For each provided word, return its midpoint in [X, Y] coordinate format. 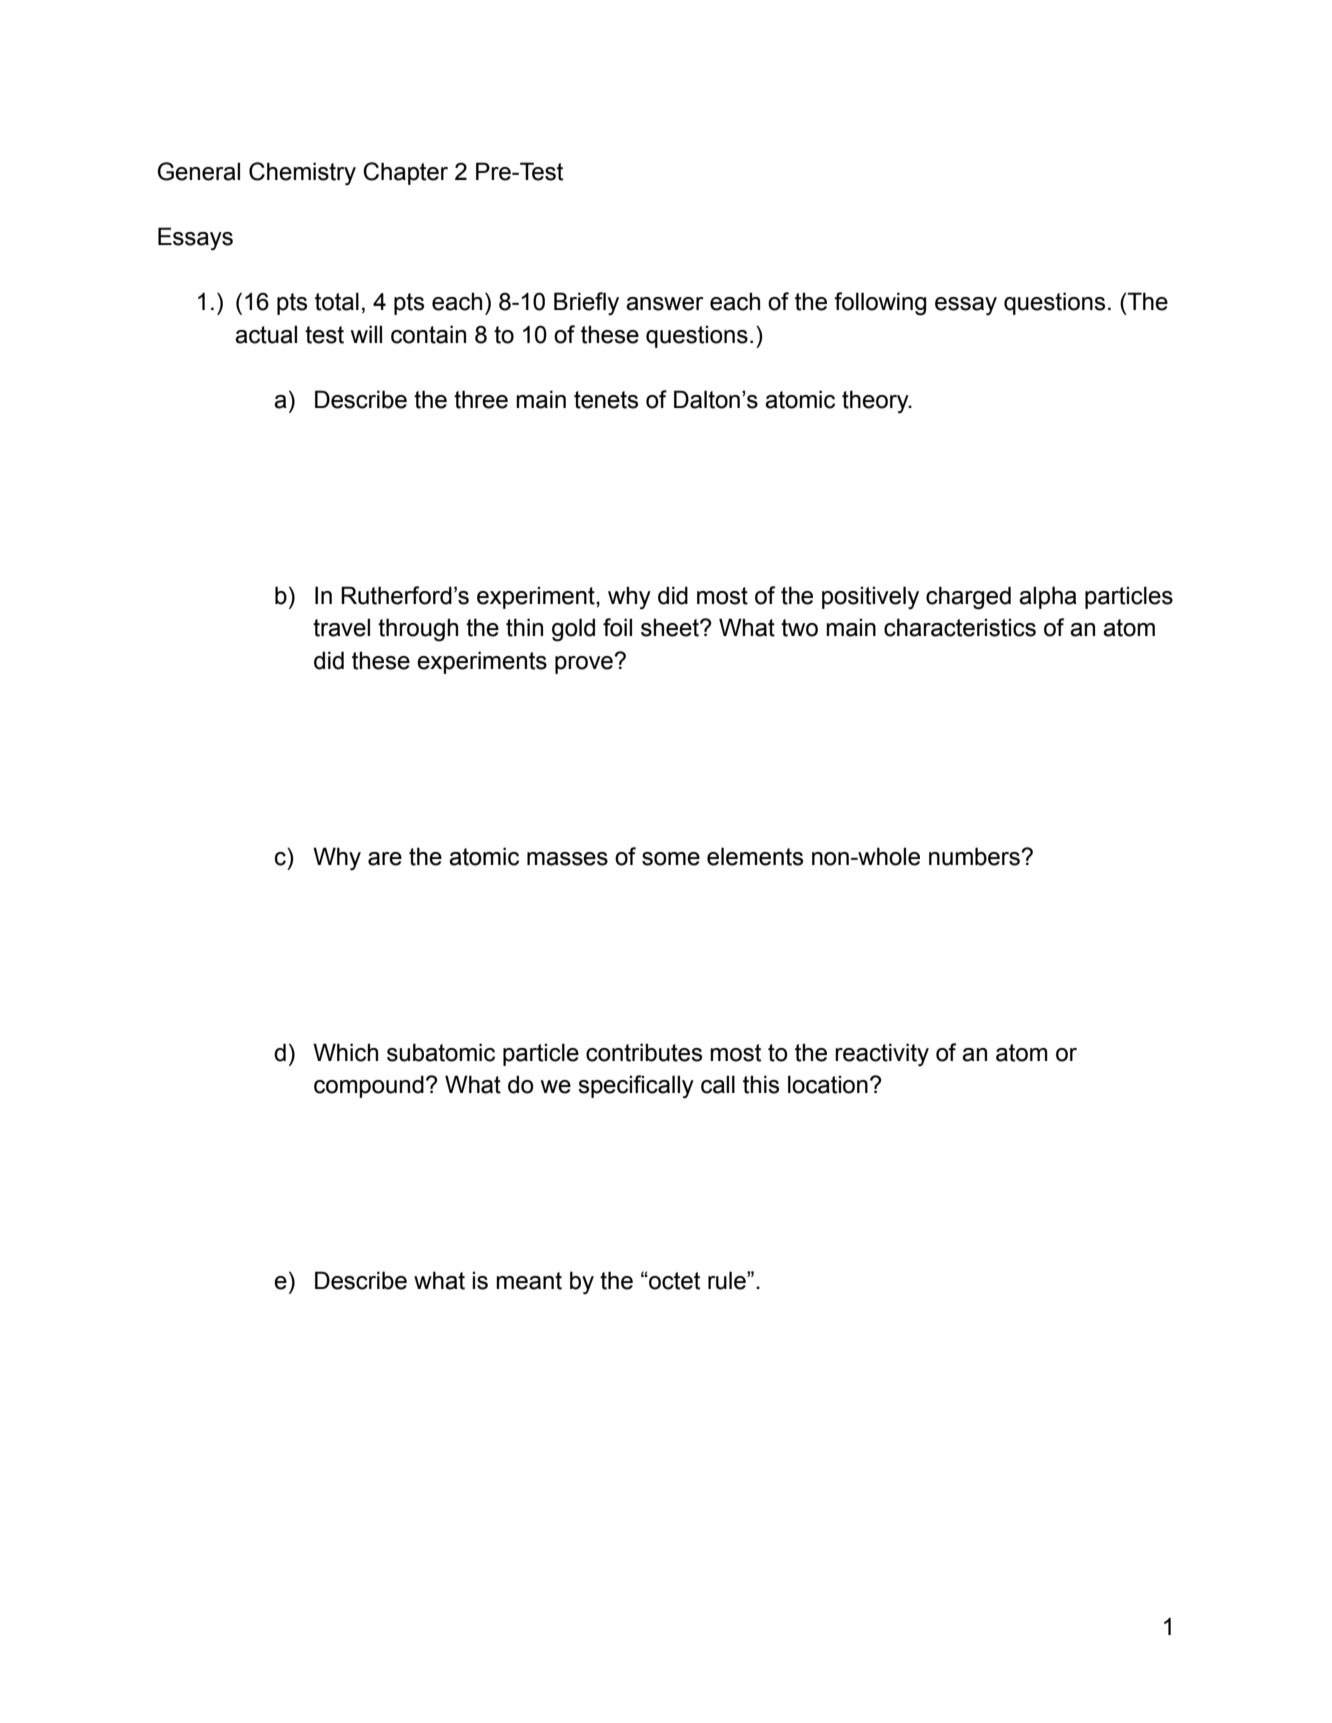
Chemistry [302, 174]
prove [585, 664]
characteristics [960, 627]
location [828, 1084]
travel [341, 627]
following [880, 304]
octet [673, 1281]
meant [529, 1281]
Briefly [586, 304]
